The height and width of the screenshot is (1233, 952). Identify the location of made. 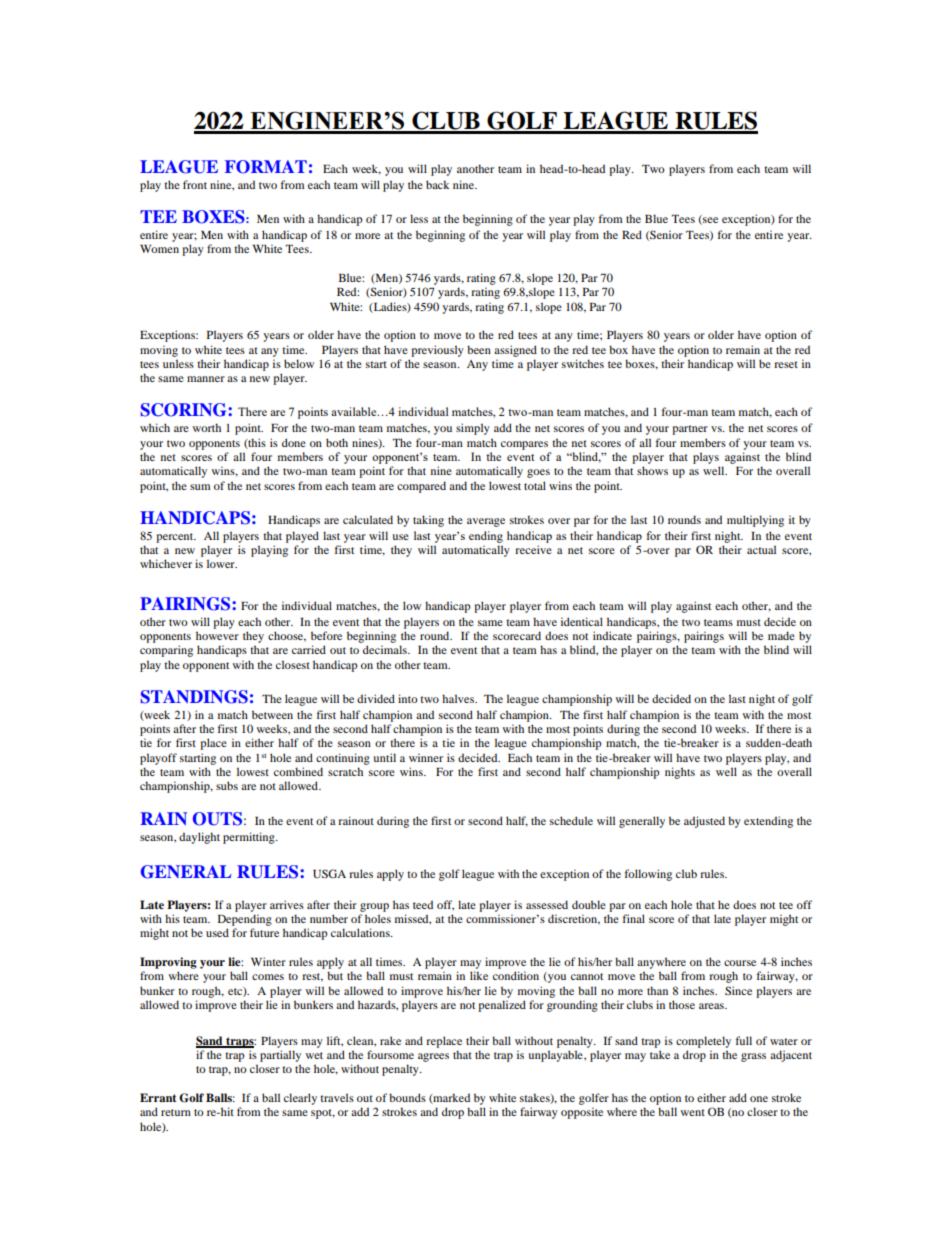
(781, 635).
